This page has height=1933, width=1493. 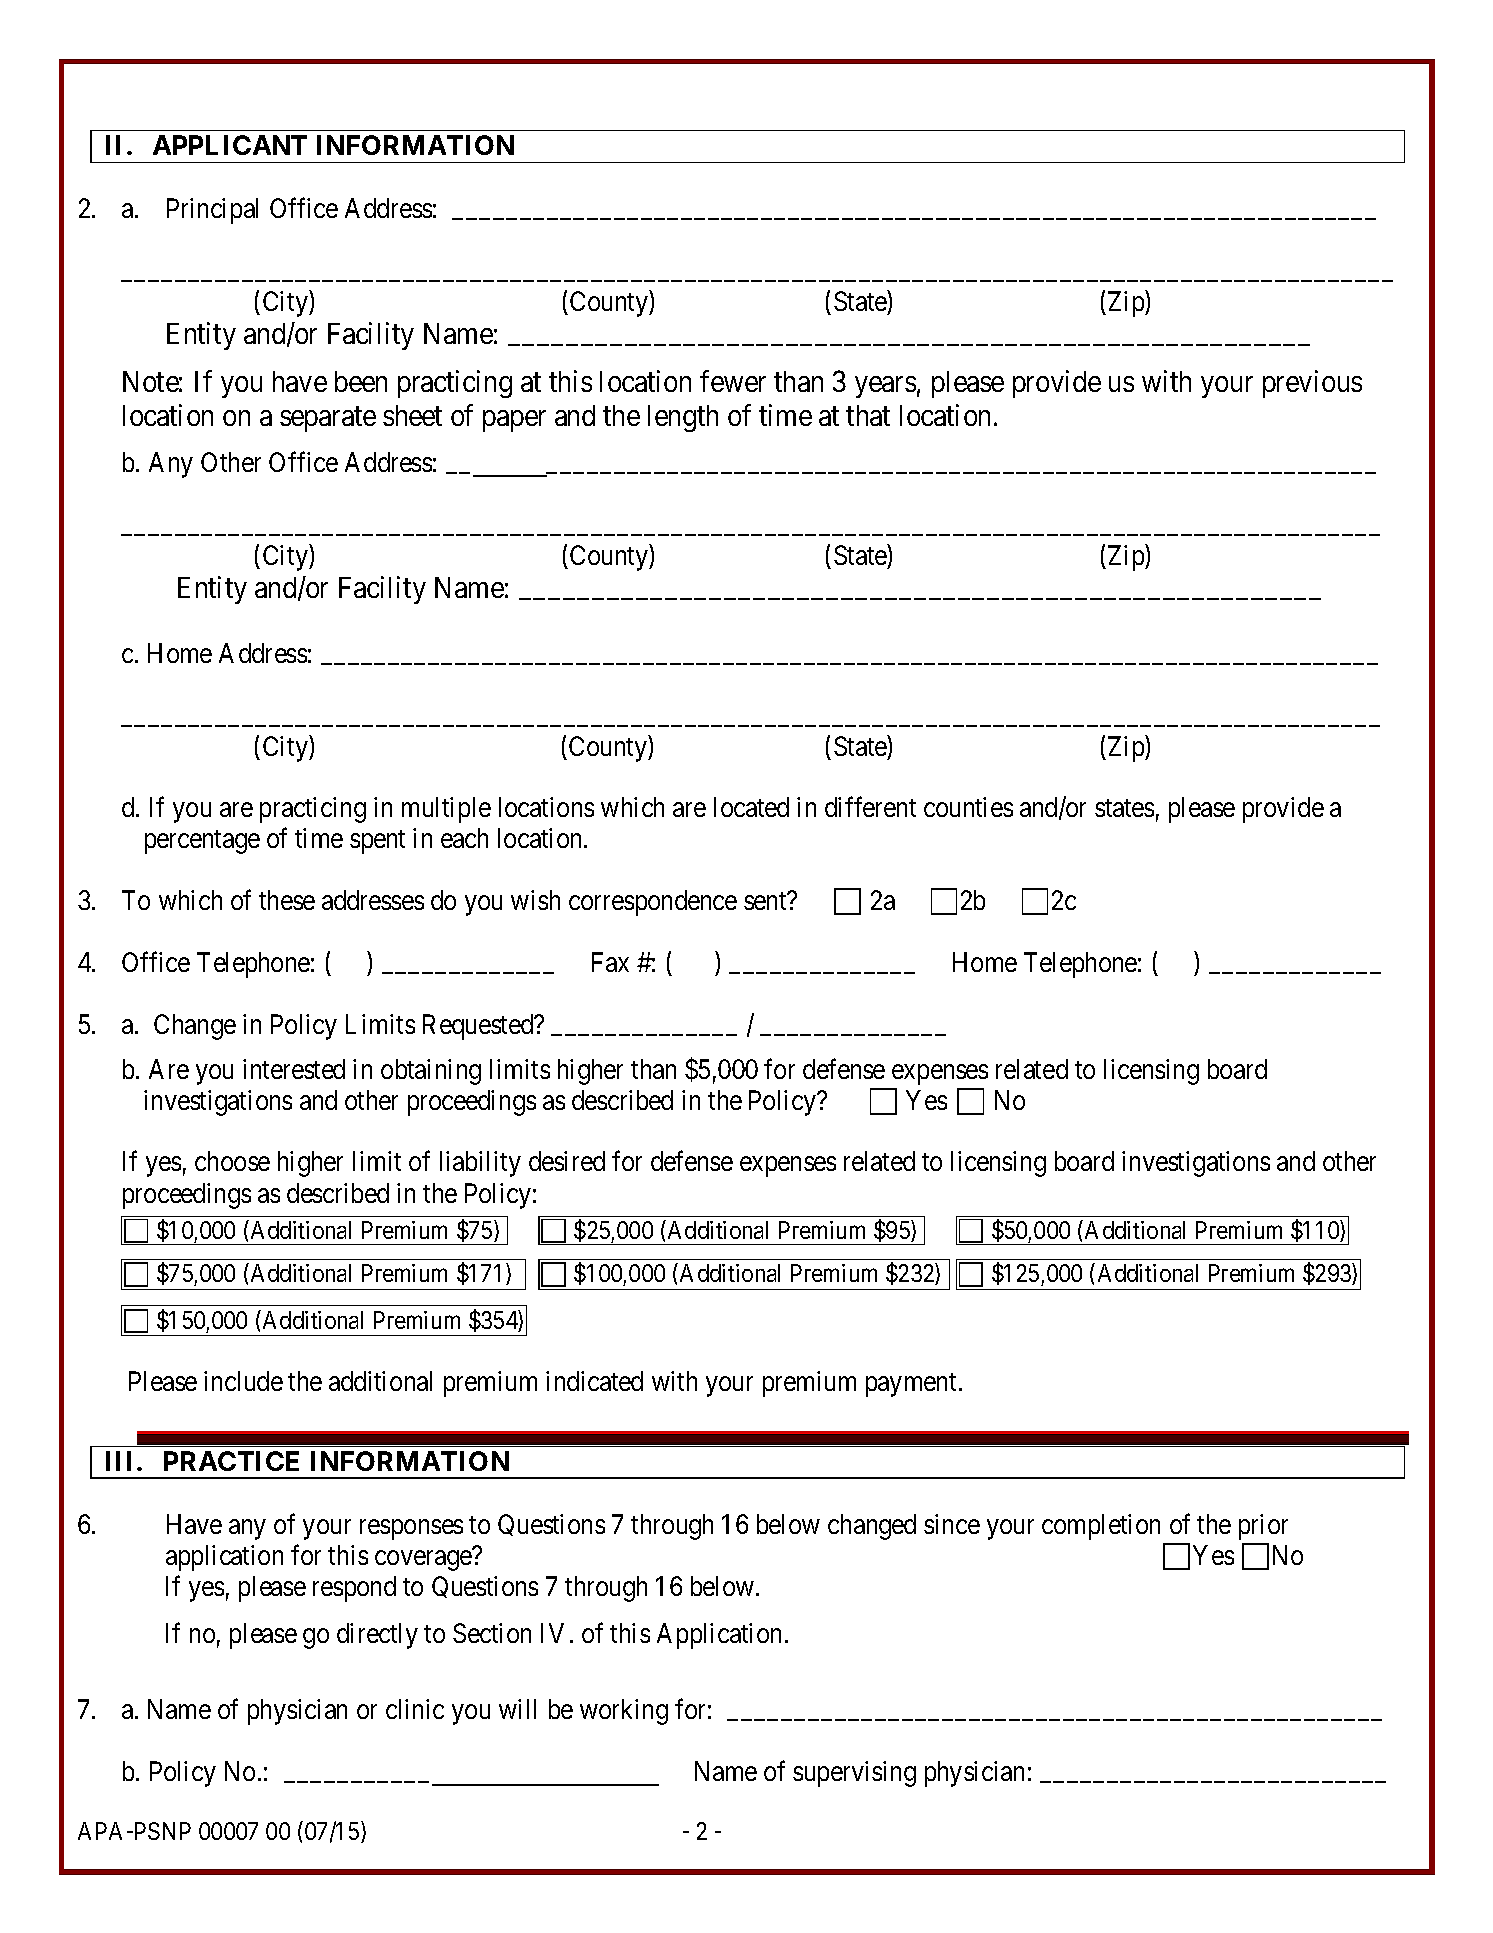 I want to click on Principal, so click(x=212, y=211).
